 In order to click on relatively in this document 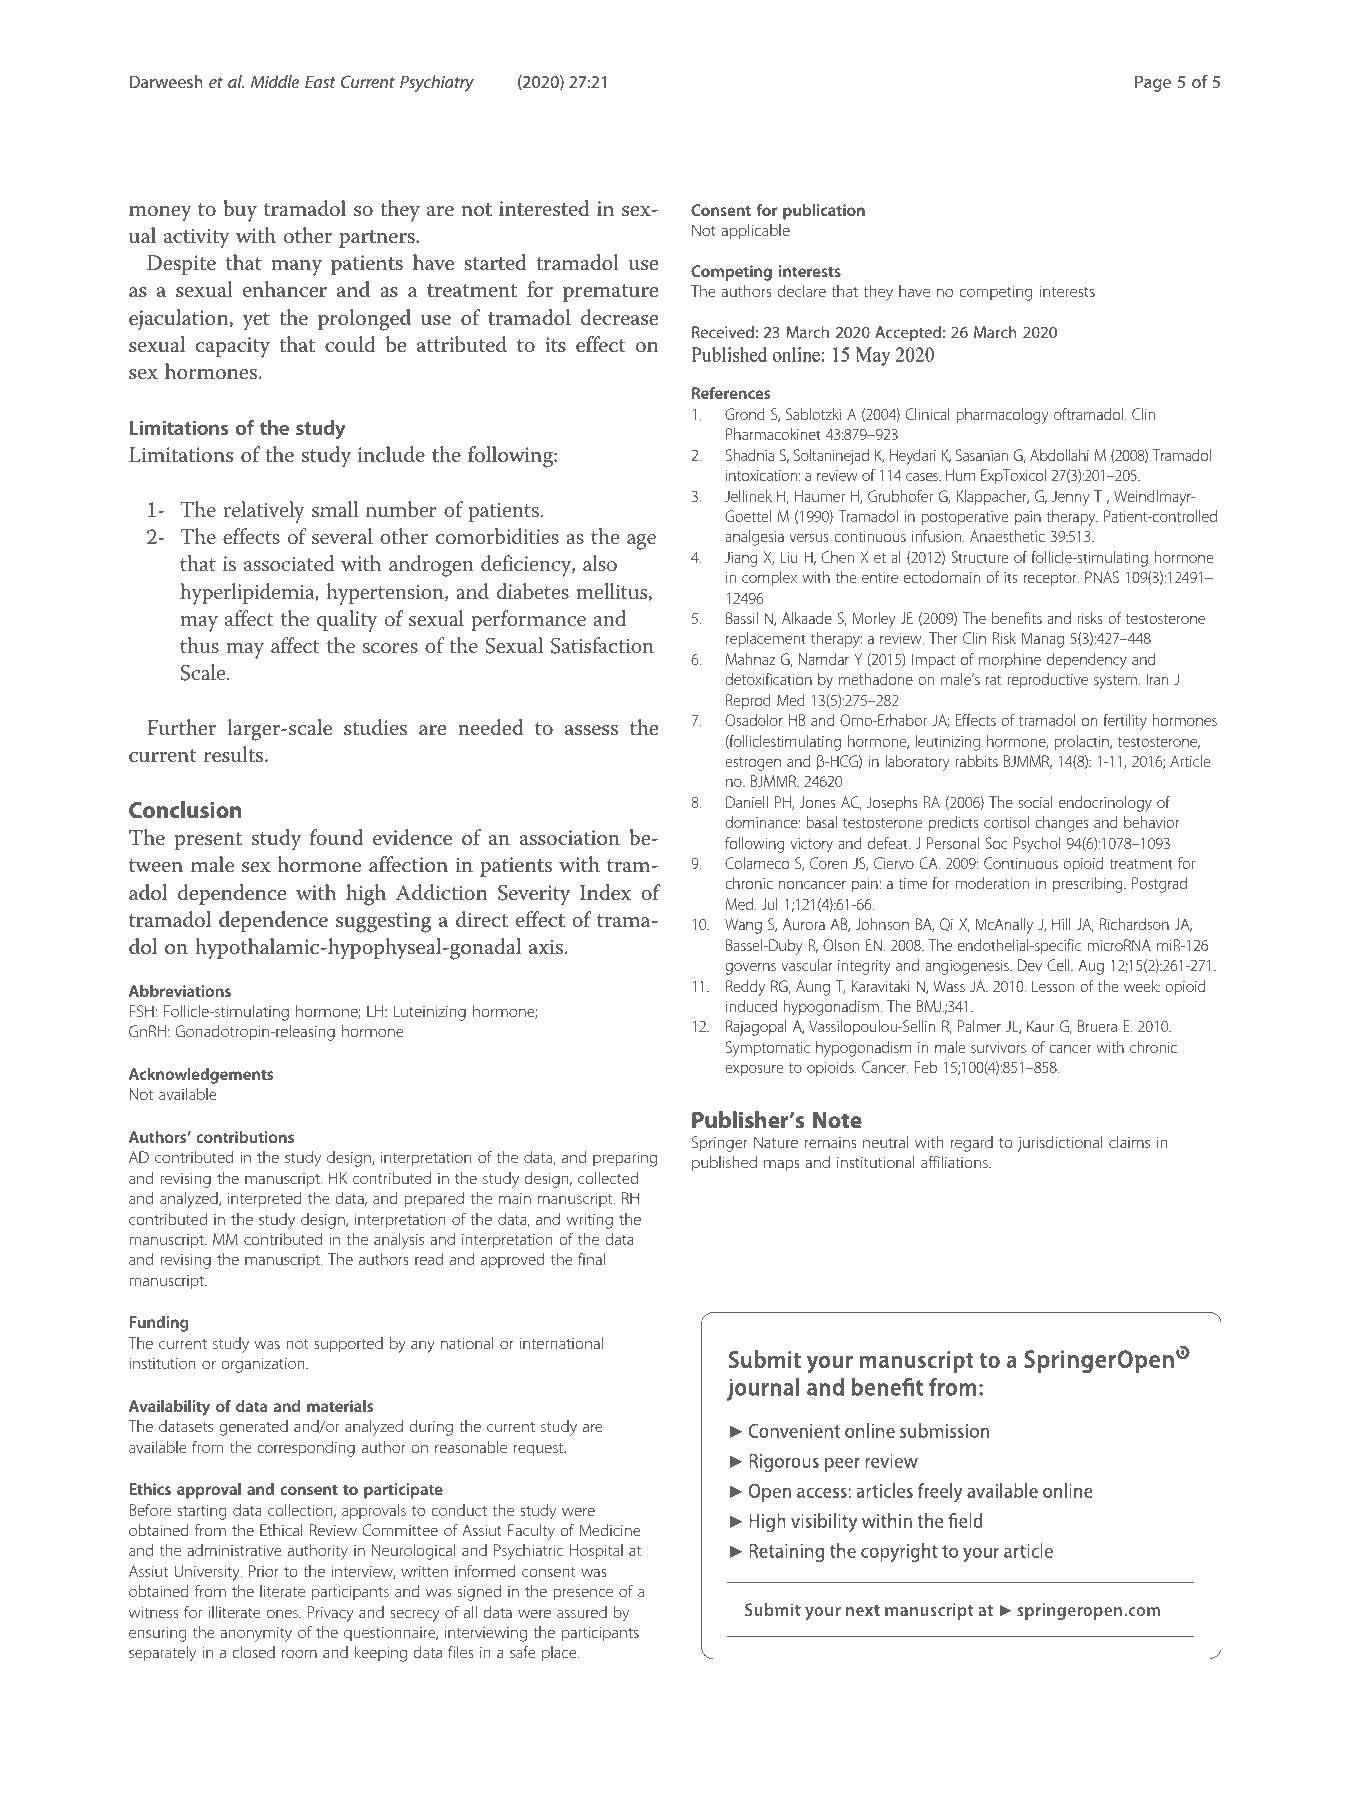, I will do `click(264, 512)`.
